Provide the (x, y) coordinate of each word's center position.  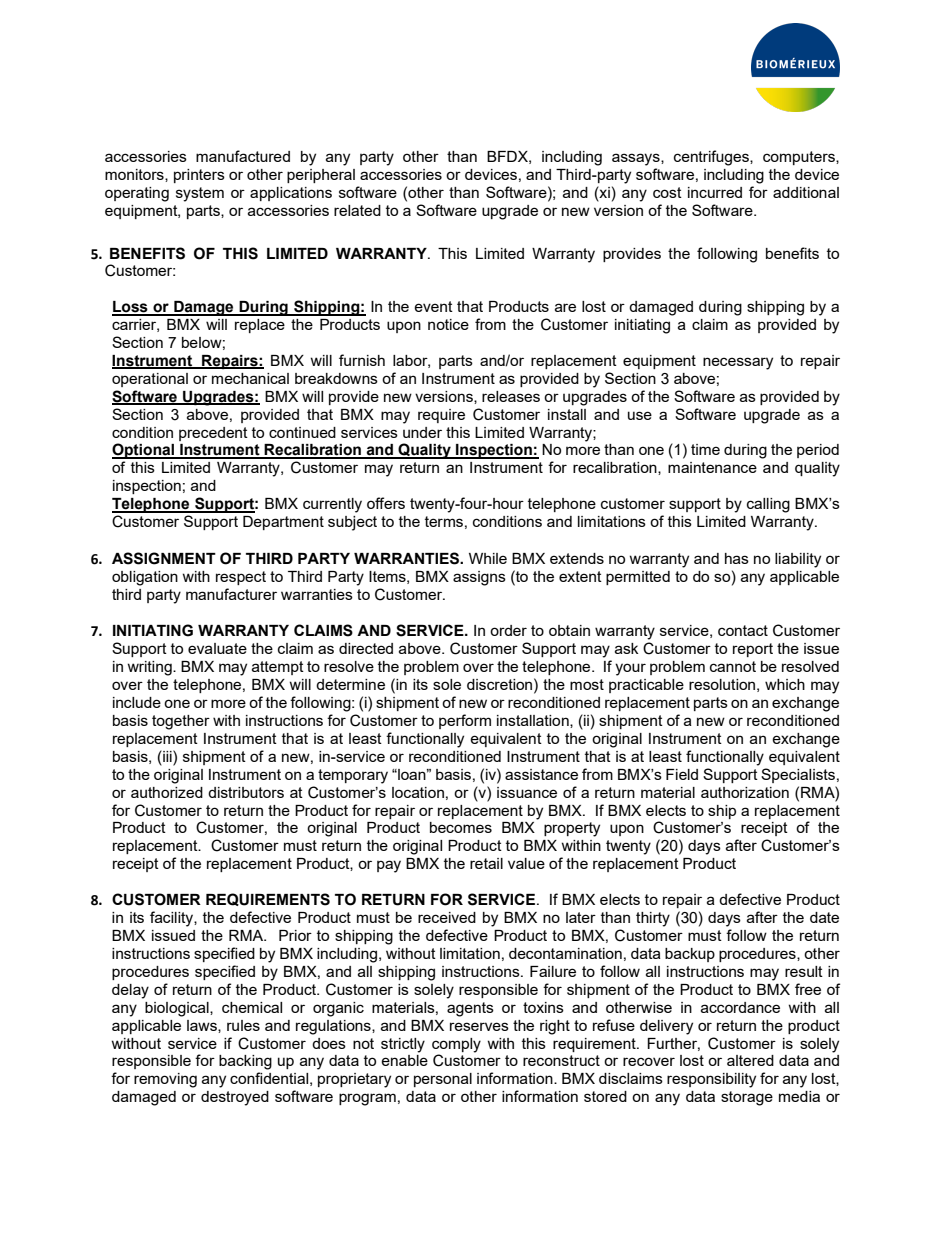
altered (750, 1060)
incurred (715, 192)
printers (199, 176)
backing (245, 1062)
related (357, 210)
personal (443, 1080)
